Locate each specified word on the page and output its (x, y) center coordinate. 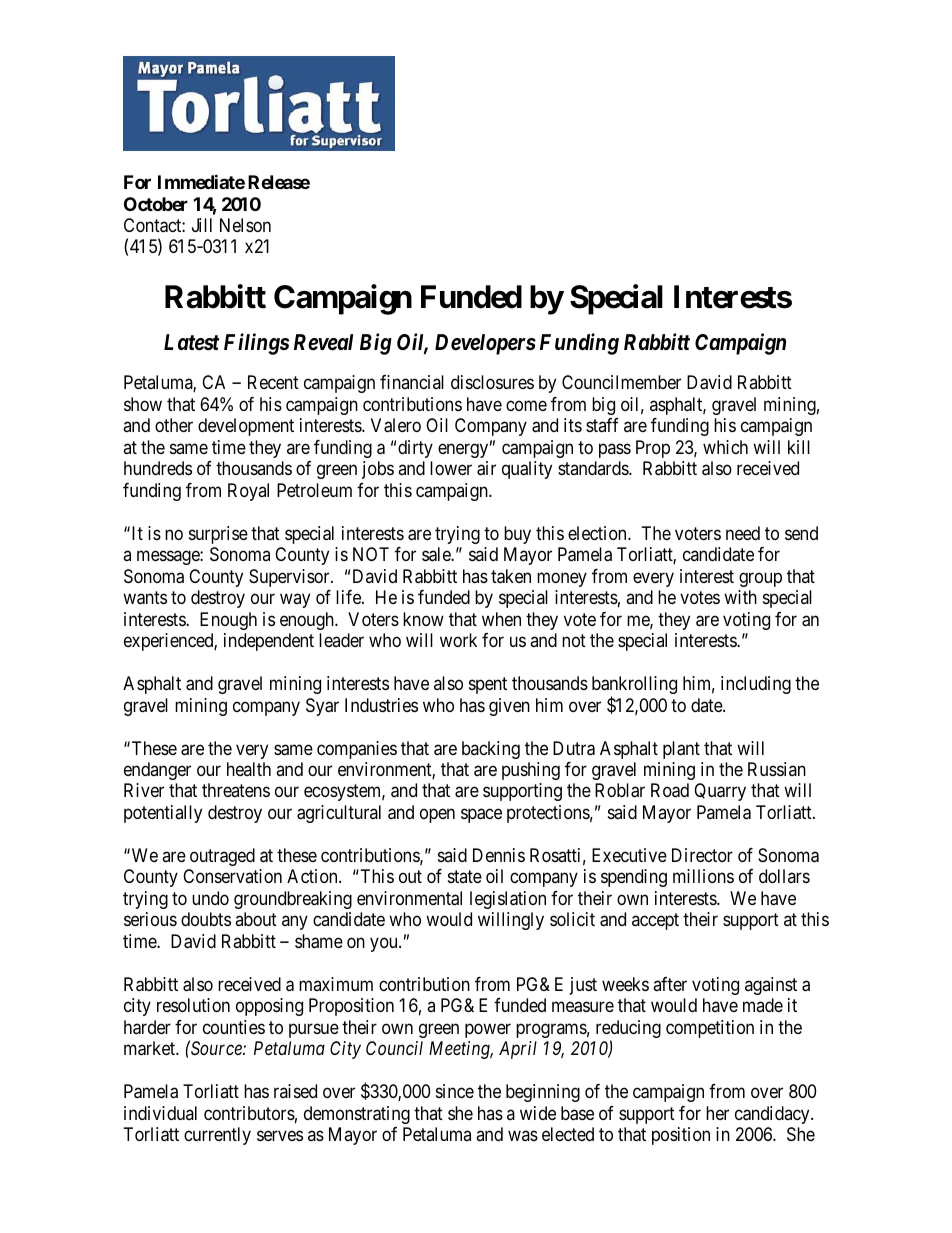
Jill (202, 225)
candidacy (773, 1115)
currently (217, 1136)
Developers (485, 344)
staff (602, 425)
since (455, 1091)
